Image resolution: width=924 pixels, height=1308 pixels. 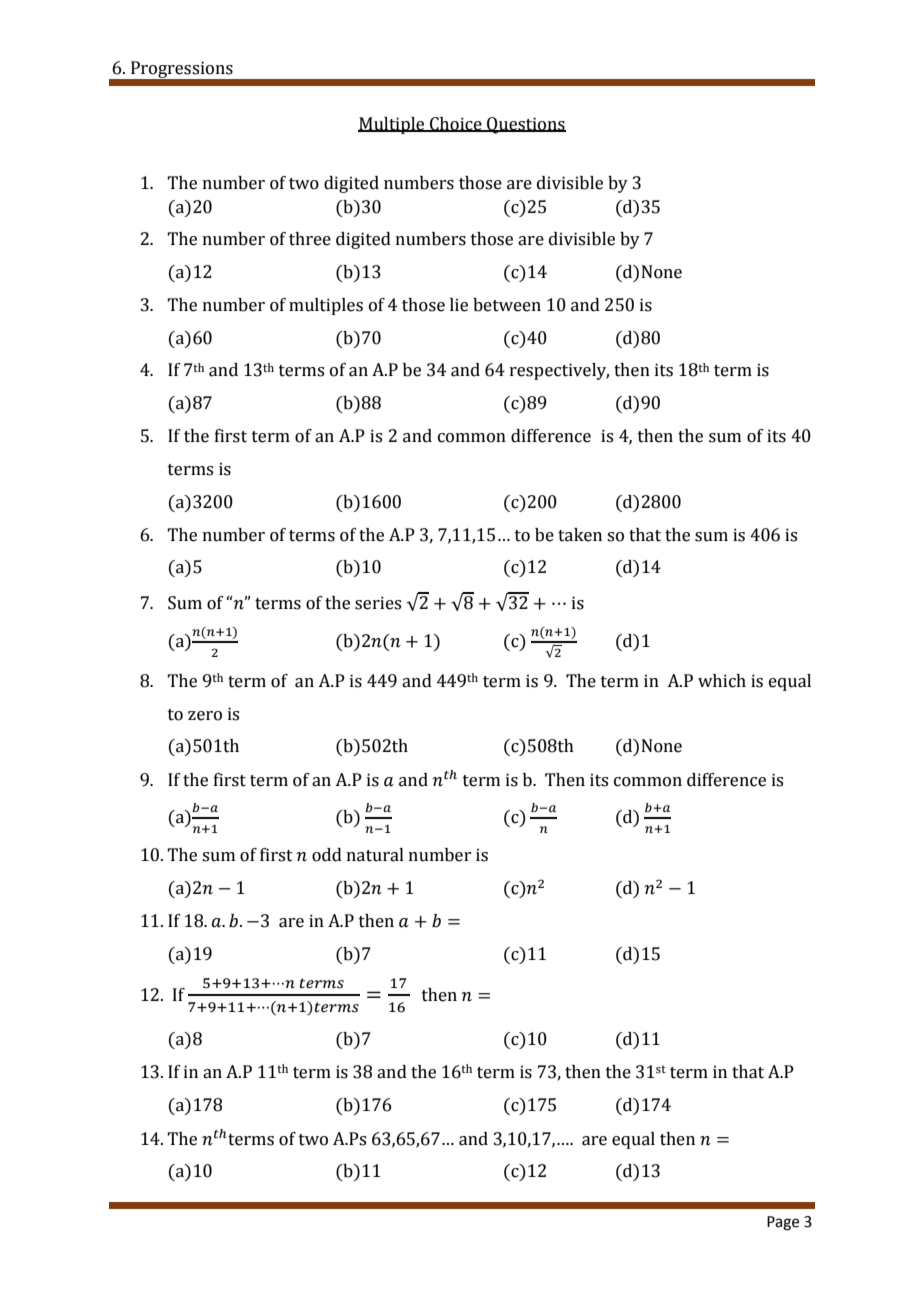 What do you see at coordinates (783, 1223) in the screenshot?
I see `Page` at bounding box center [783, 1223].
